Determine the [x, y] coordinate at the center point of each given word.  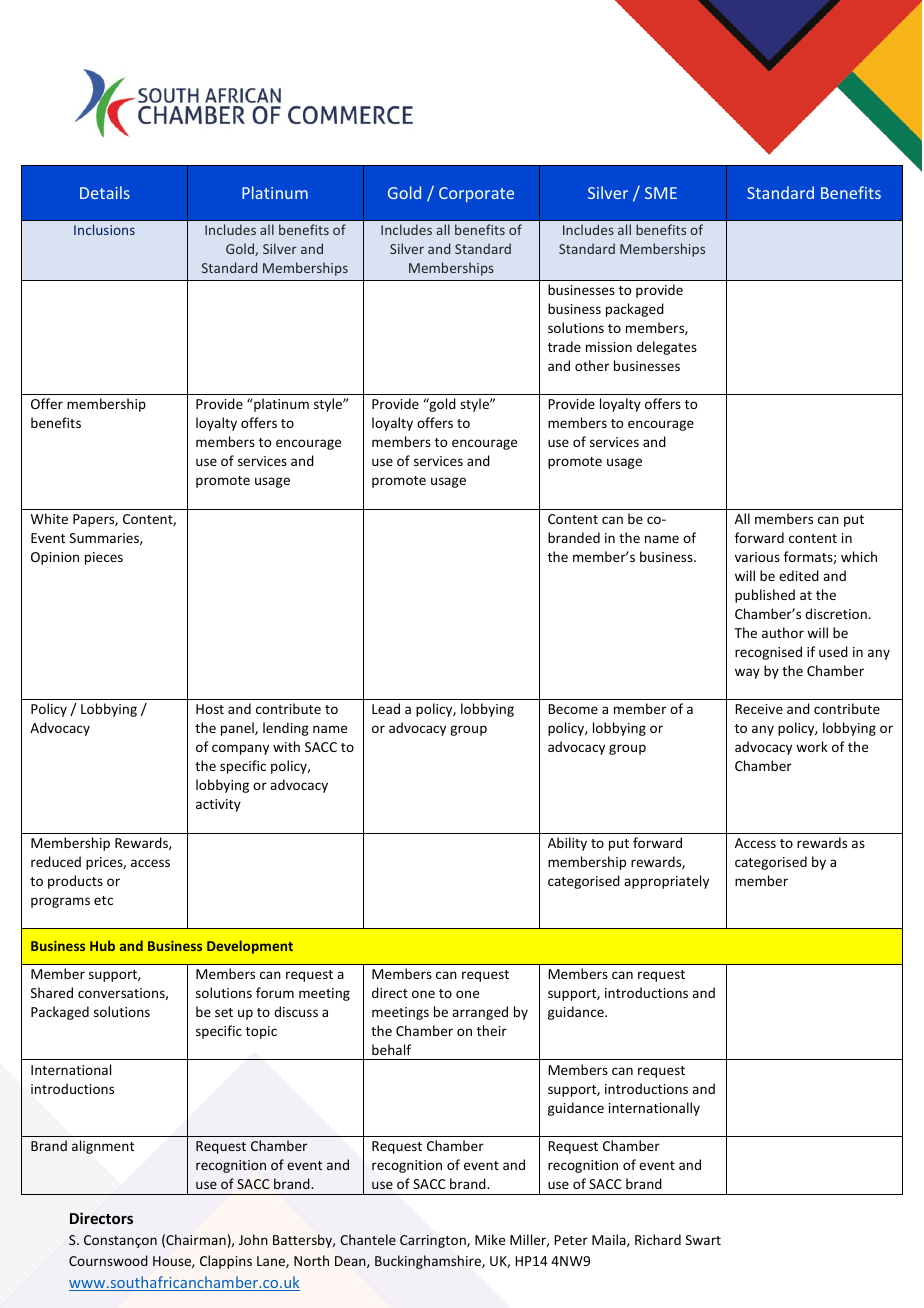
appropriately [666, 882]
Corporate [476, 194]
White [49, 518]
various [757, 557]
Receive [759, 709]
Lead [386, 708]
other [592, 365]
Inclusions [104, 229]
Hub [102, 945]
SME [661, 193]
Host [210, 709]
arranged [480, 1013]
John [253, 1239]
